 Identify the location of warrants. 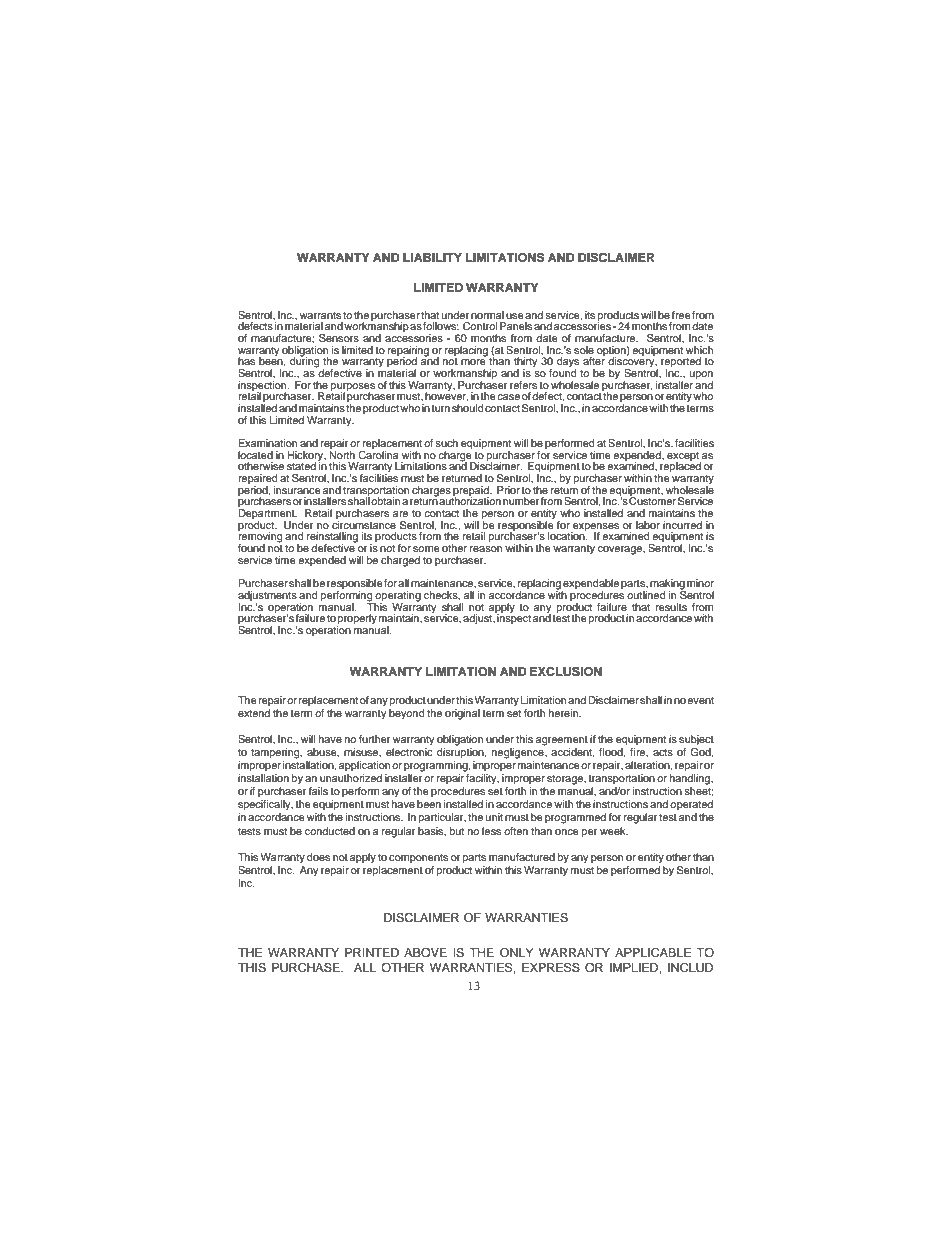
(320, 315).
